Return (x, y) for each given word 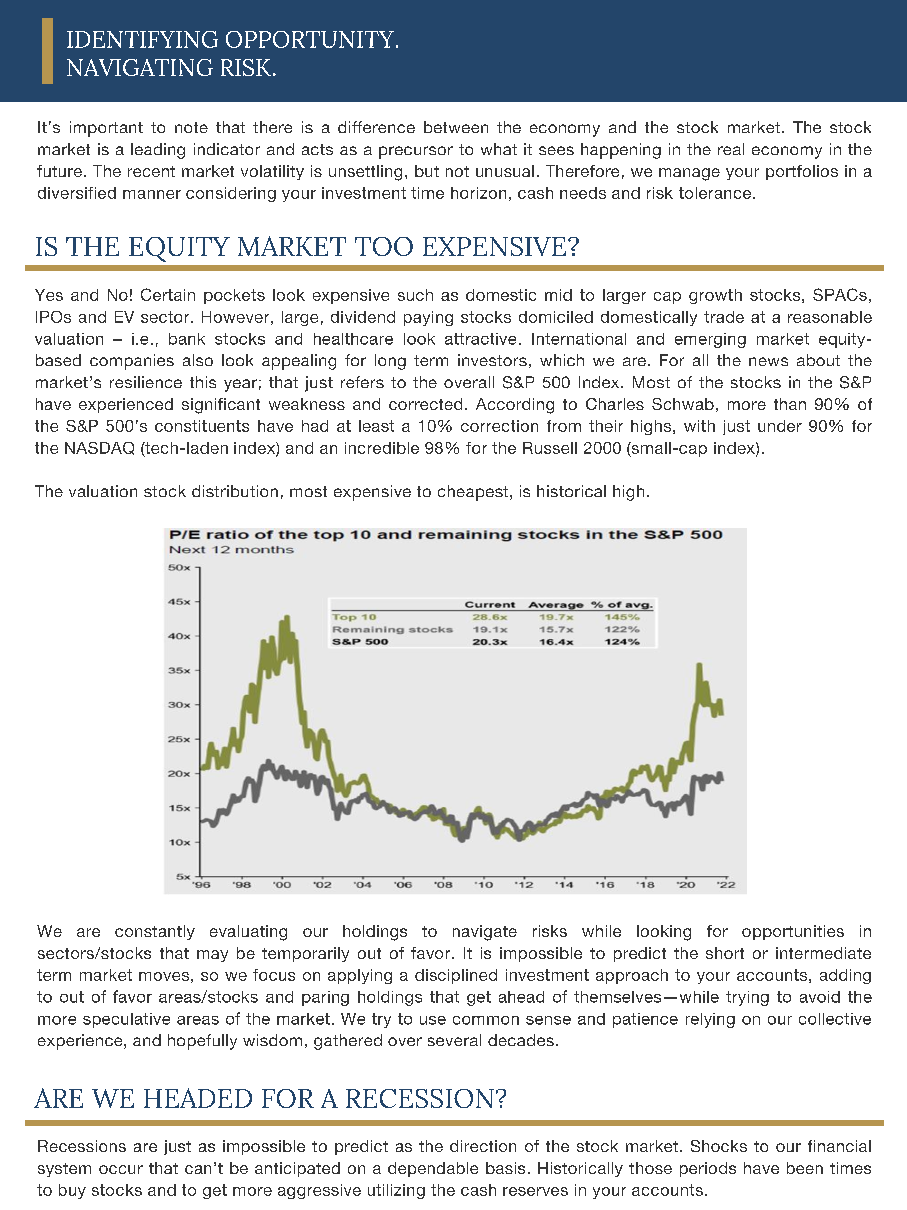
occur (121, 1169)
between (456, 127)
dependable (433, 1169)
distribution (235, 491)
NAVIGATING (140, 67)
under (780, 426)
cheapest (474, 493)
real (731, 149)
